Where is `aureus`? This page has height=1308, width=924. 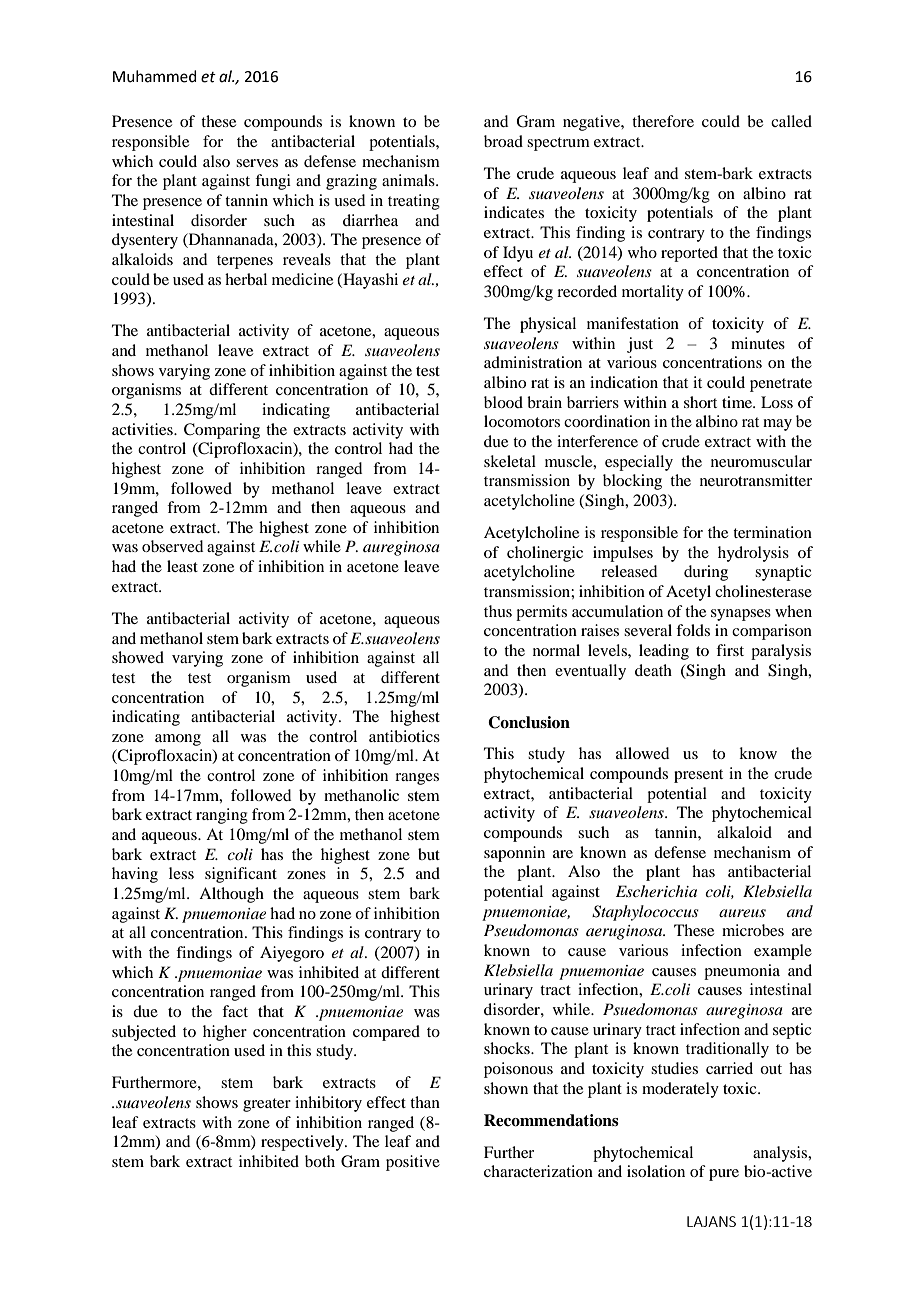
aureus is located at coordinates (742, 913).
